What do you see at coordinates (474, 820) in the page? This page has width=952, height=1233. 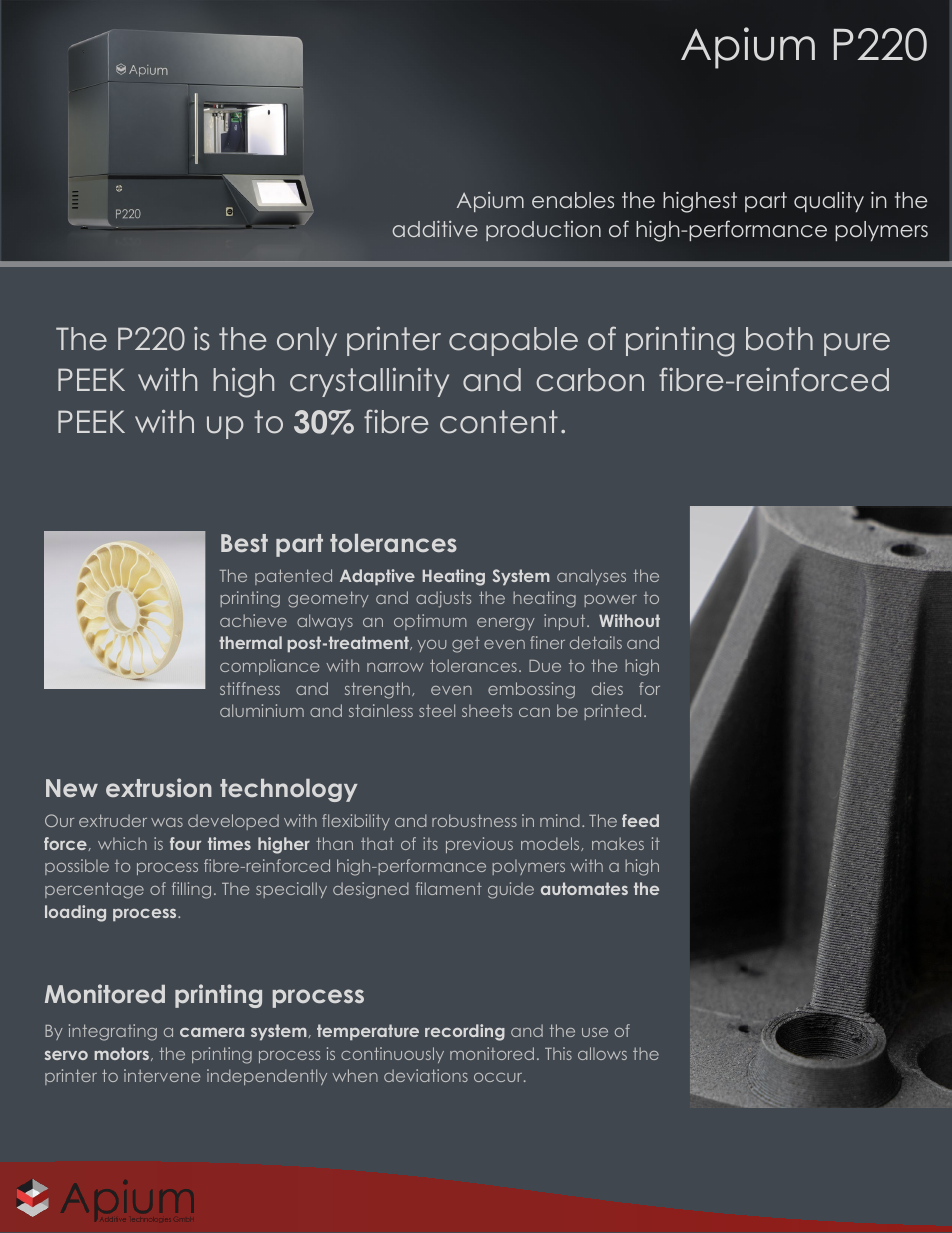 I see `robustness` at bounding box center [474, 820].
